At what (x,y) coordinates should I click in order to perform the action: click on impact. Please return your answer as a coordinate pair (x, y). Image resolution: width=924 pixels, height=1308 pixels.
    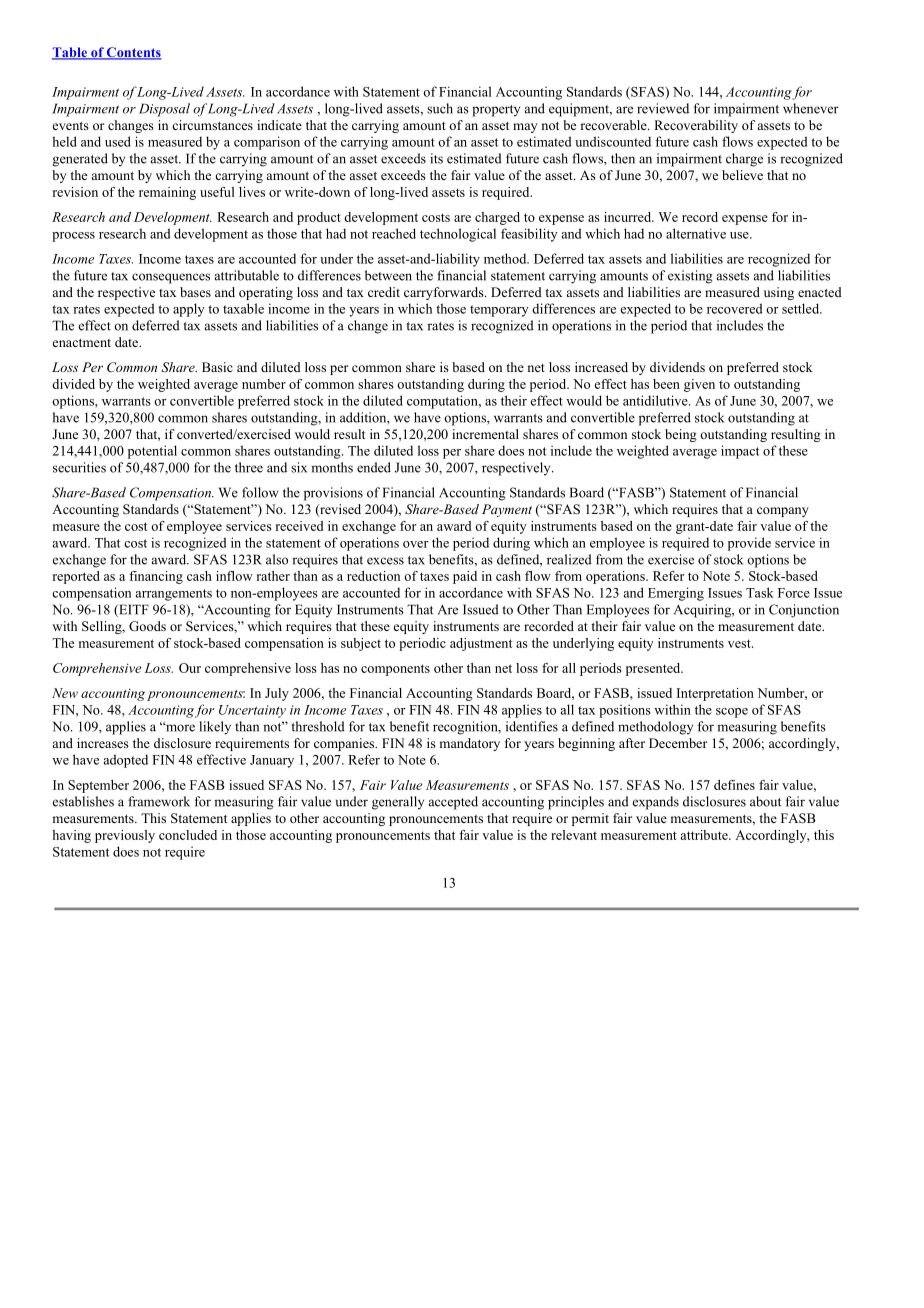
    Looking at the image, I should click on (740, 452).
